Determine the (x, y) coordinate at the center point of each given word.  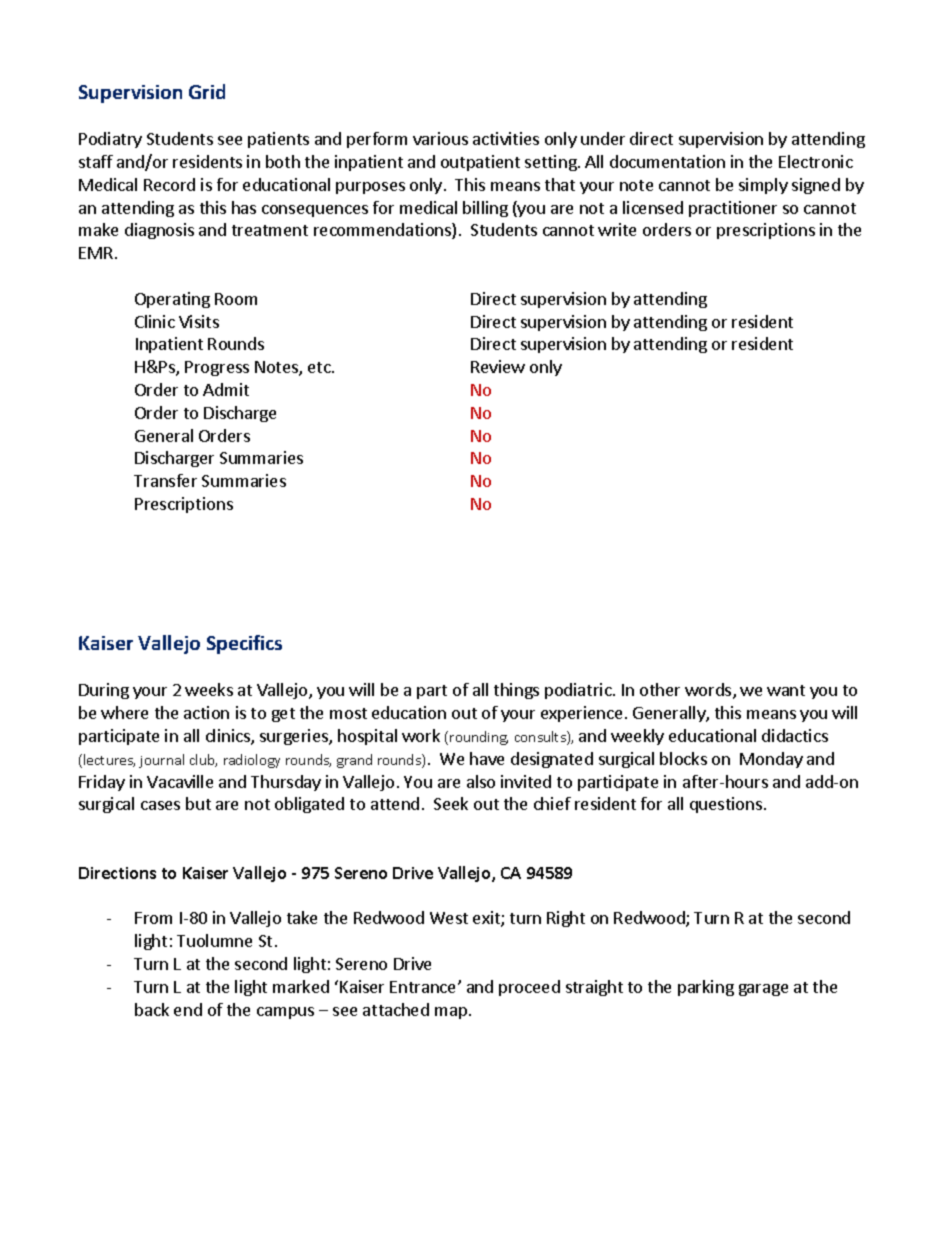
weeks (209, 689)
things (516, 691)
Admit (226, 389)
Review (498, 366)
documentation (667, 161)
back (152, 1009)
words (709, 691)
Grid (207, 91)
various (440, 138)
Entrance (424, 987)
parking (706, 988)
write (617, 229)
